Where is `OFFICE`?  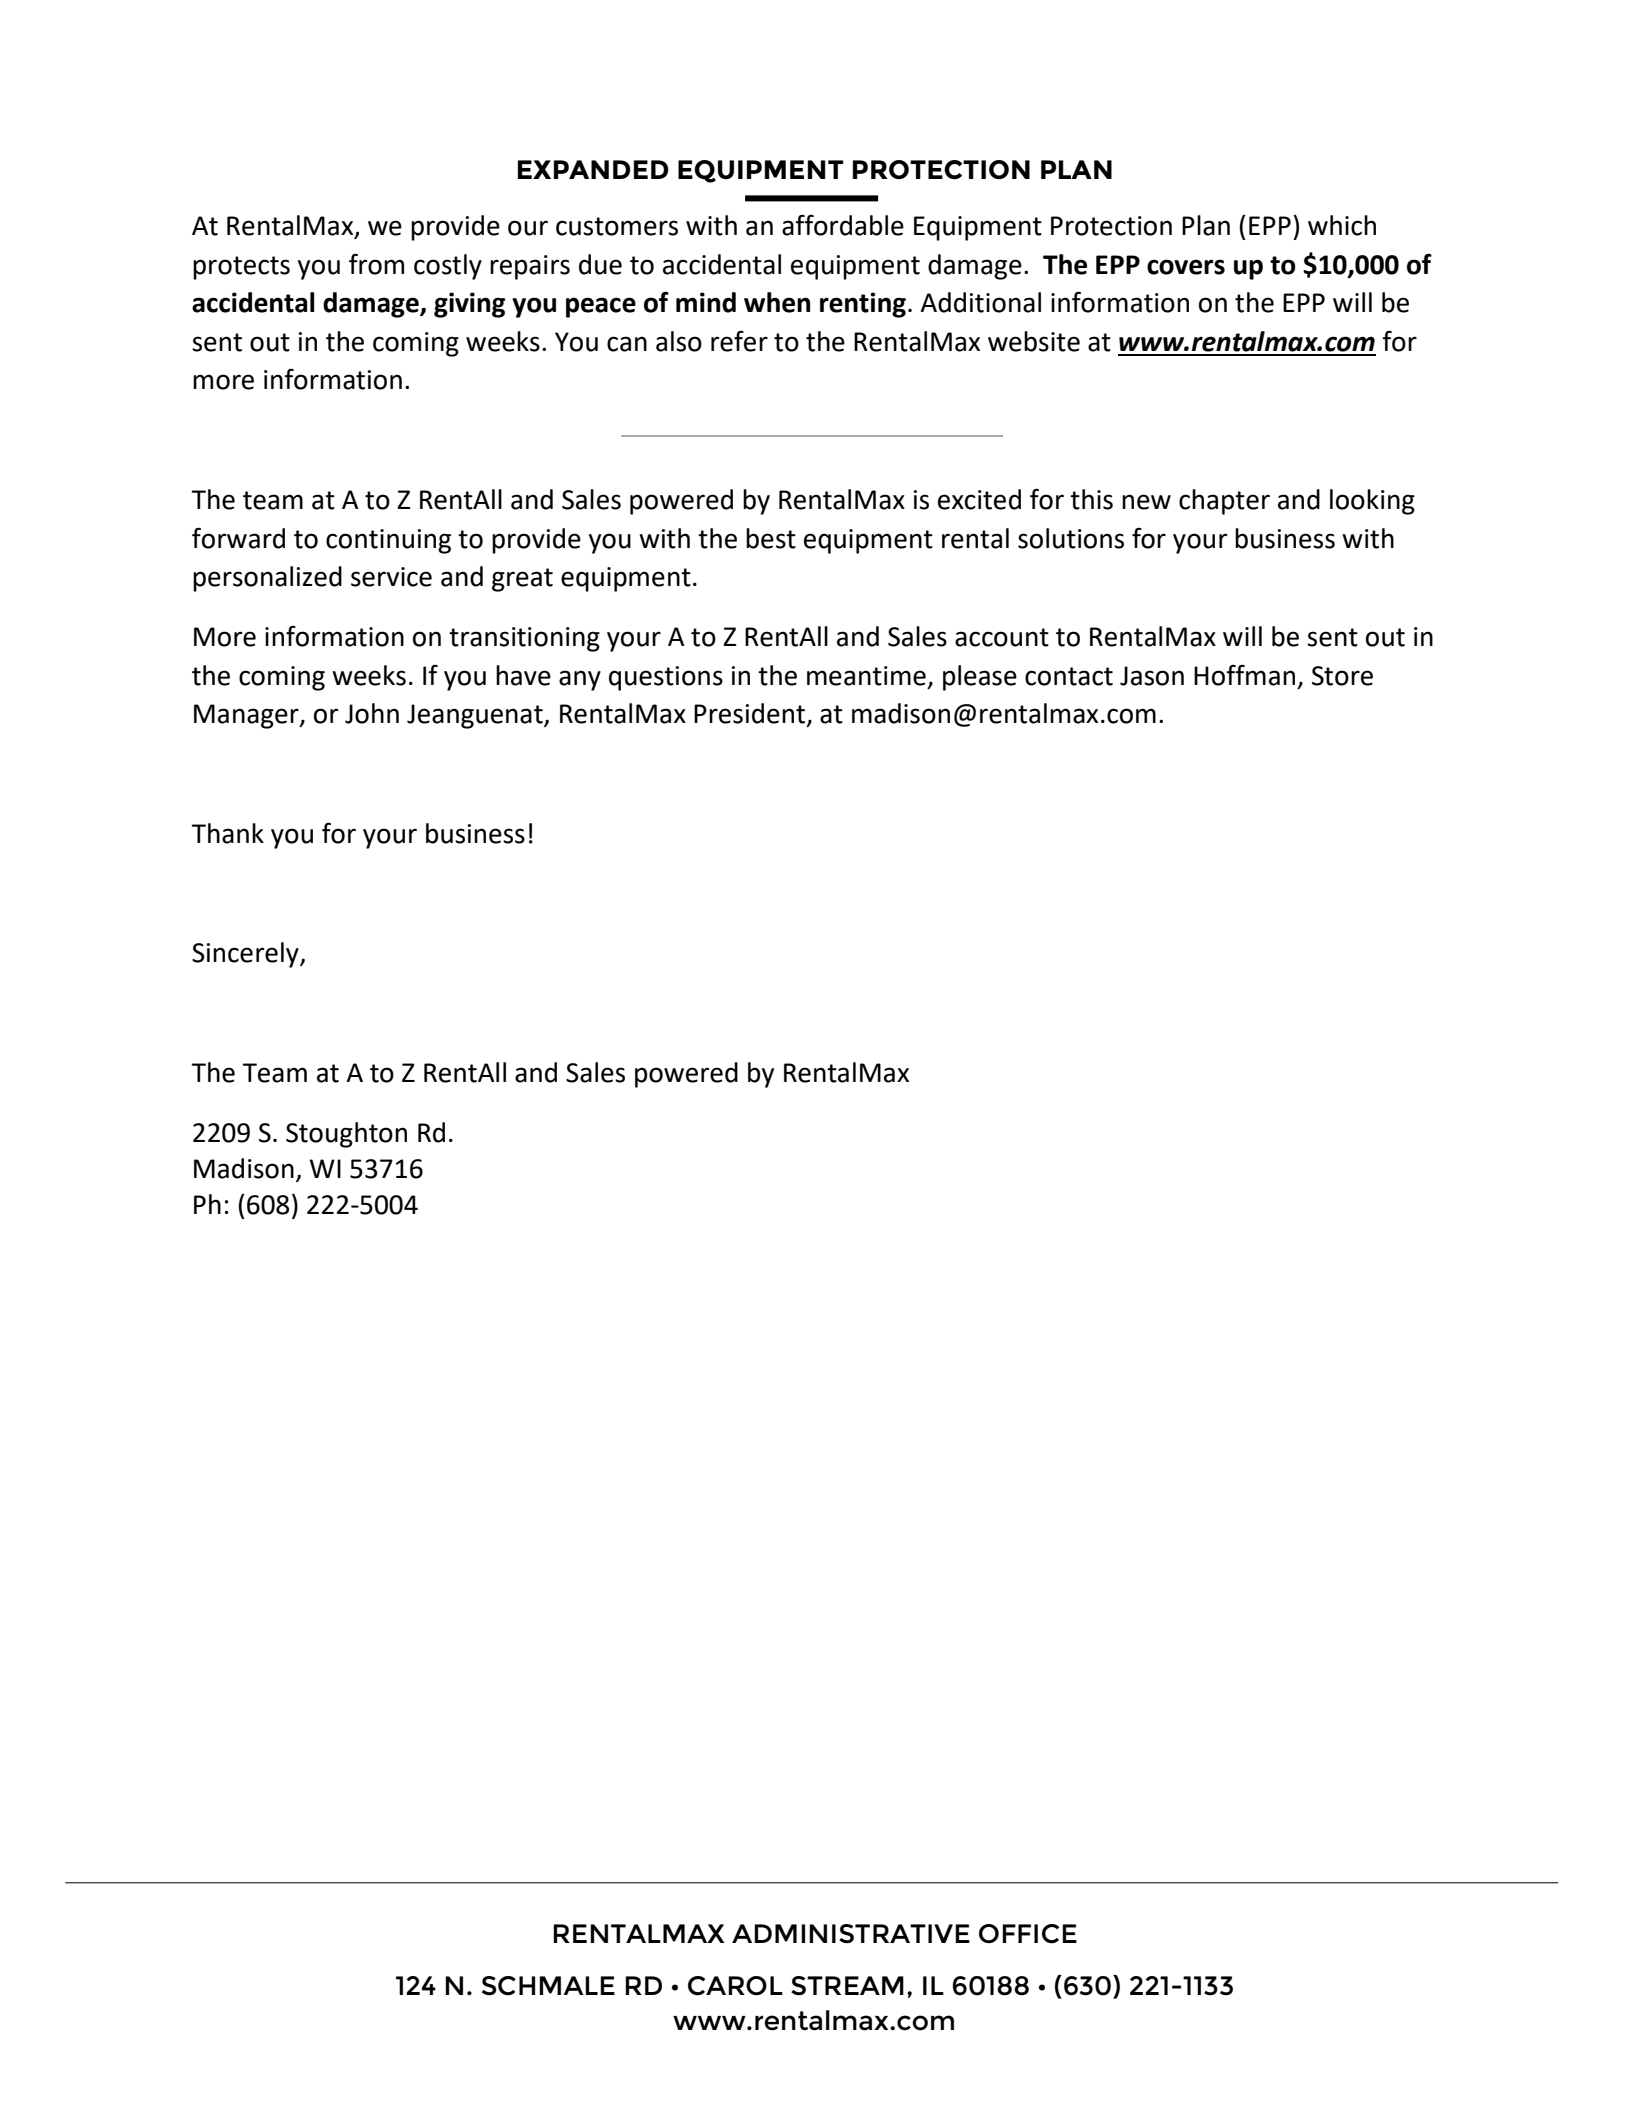 OFFICE is located at coordinates (1028, 1934).
